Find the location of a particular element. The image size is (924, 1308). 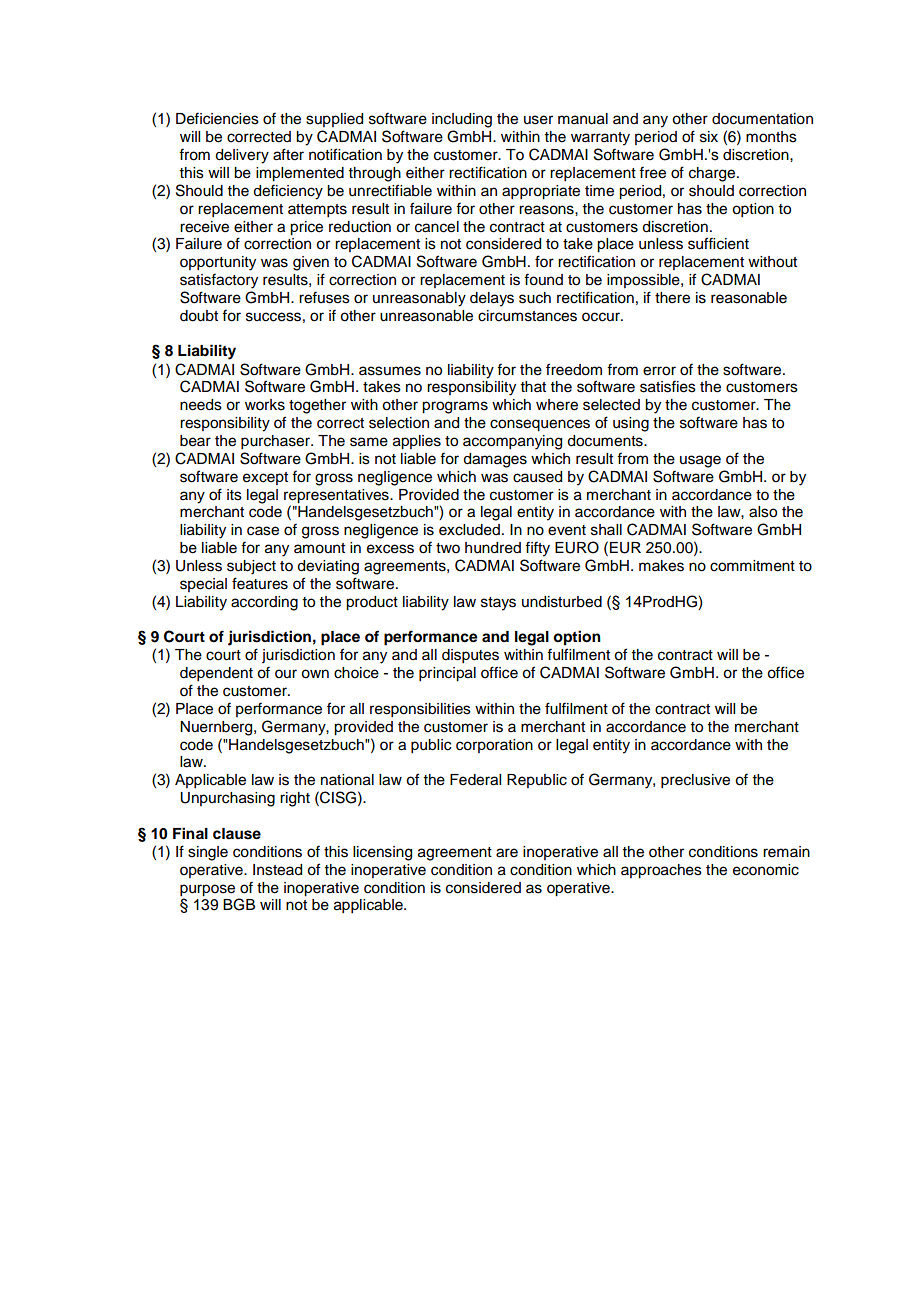

principal is located at coordinates (447, 674).
